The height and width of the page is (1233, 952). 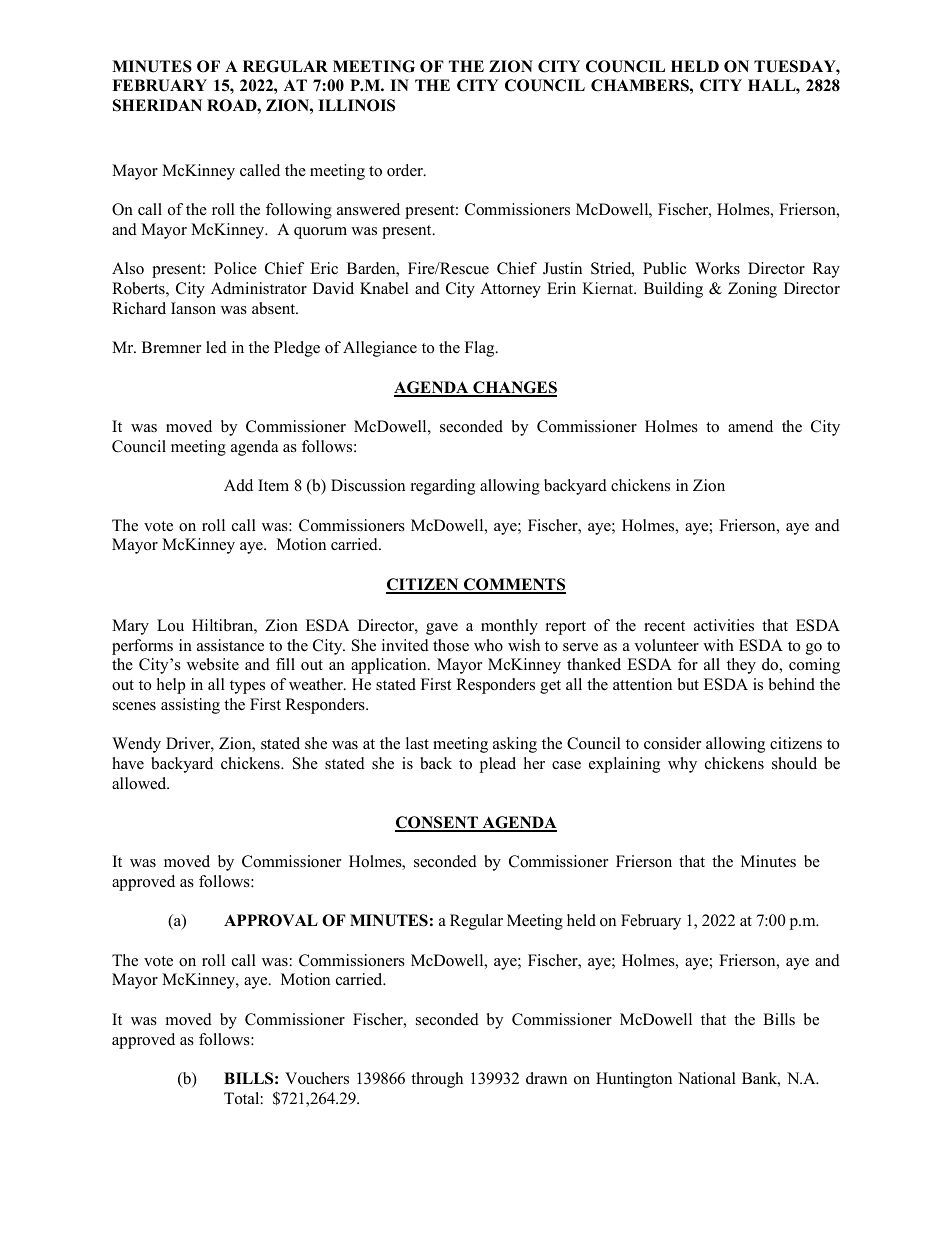 What do you see at coordinates (190, 706) in the page?
I see `assisting` at bounding box center [190, 706].
